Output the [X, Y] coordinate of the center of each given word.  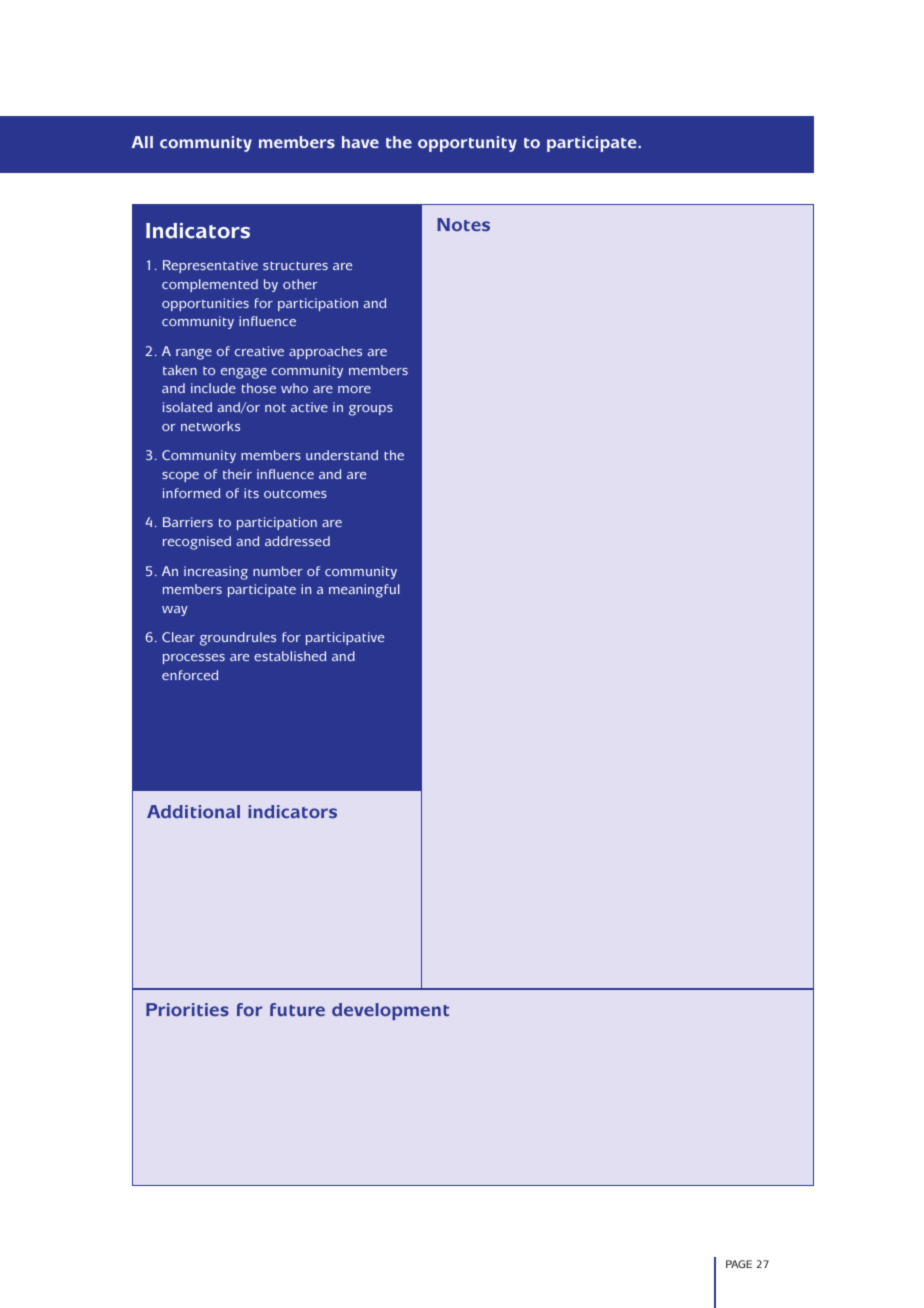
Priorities [187, 1009]
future [297, 1010]
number [278, 571]
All [142, 142]
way [175, 611]
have [360, 142]
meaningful [364, 591]
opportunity [467, 144]
